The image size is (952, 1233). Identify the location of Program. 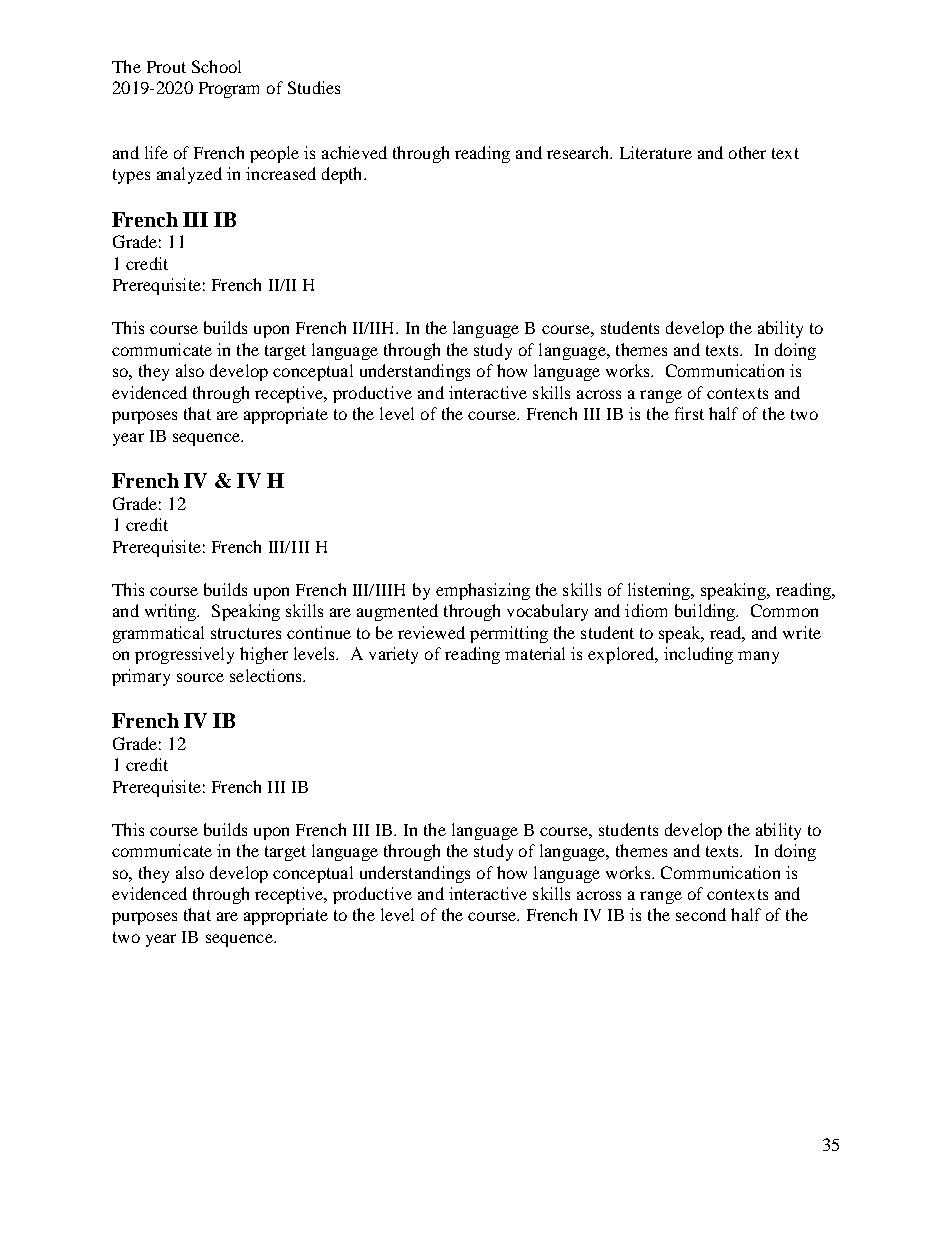
(229, 90).
